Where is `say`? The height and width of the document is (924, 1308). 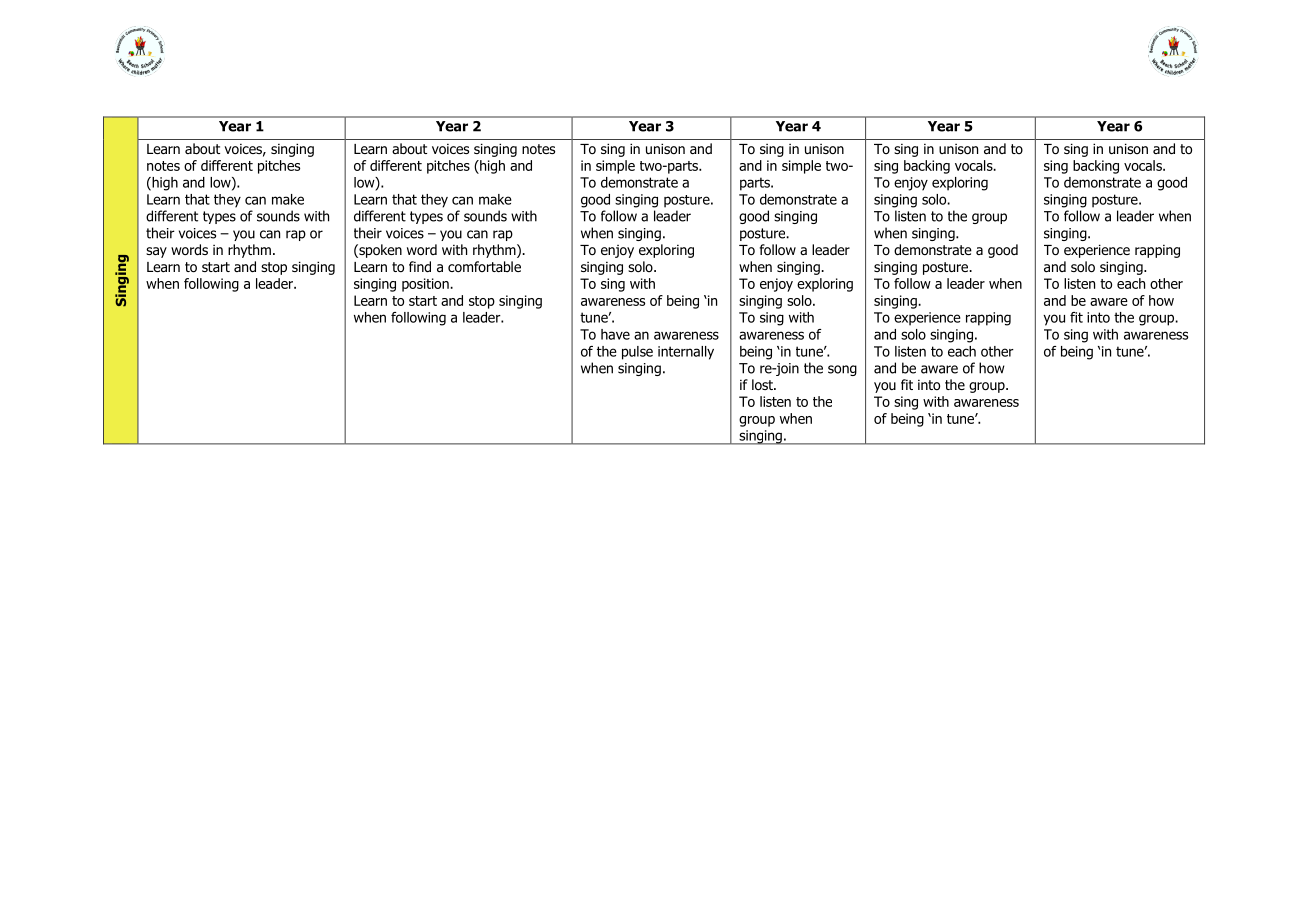 say is located at coordinates (156, 252).
